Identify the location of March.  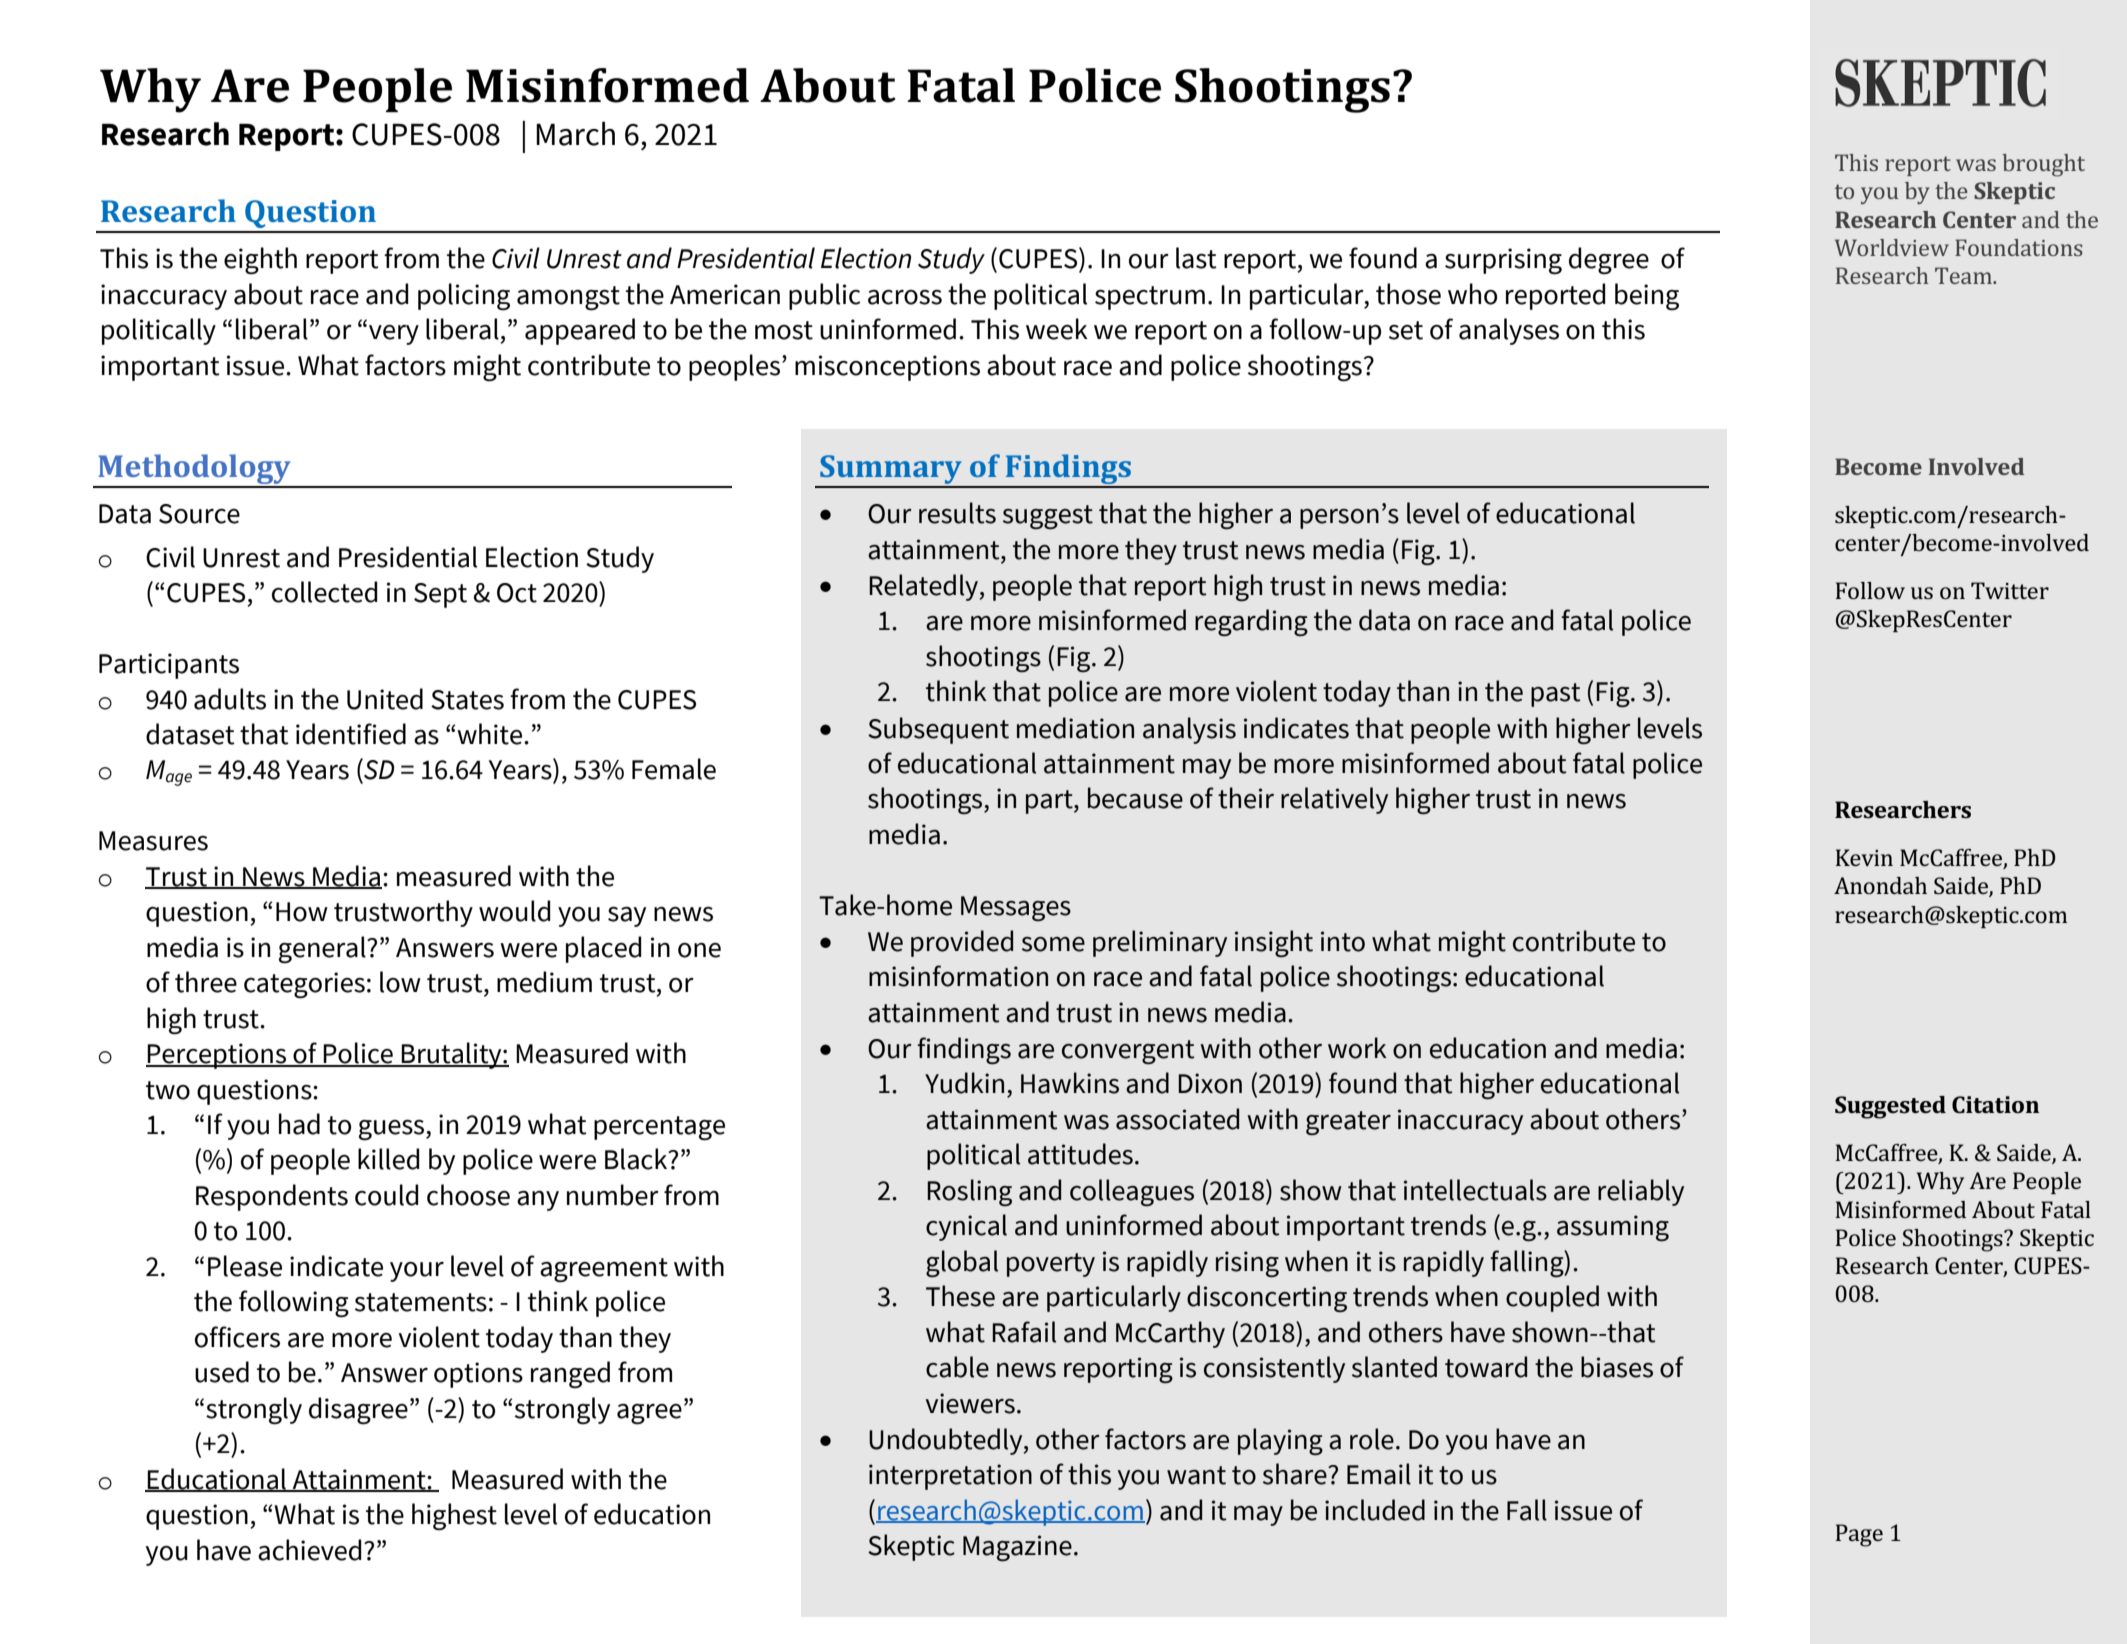
(575, 133).
